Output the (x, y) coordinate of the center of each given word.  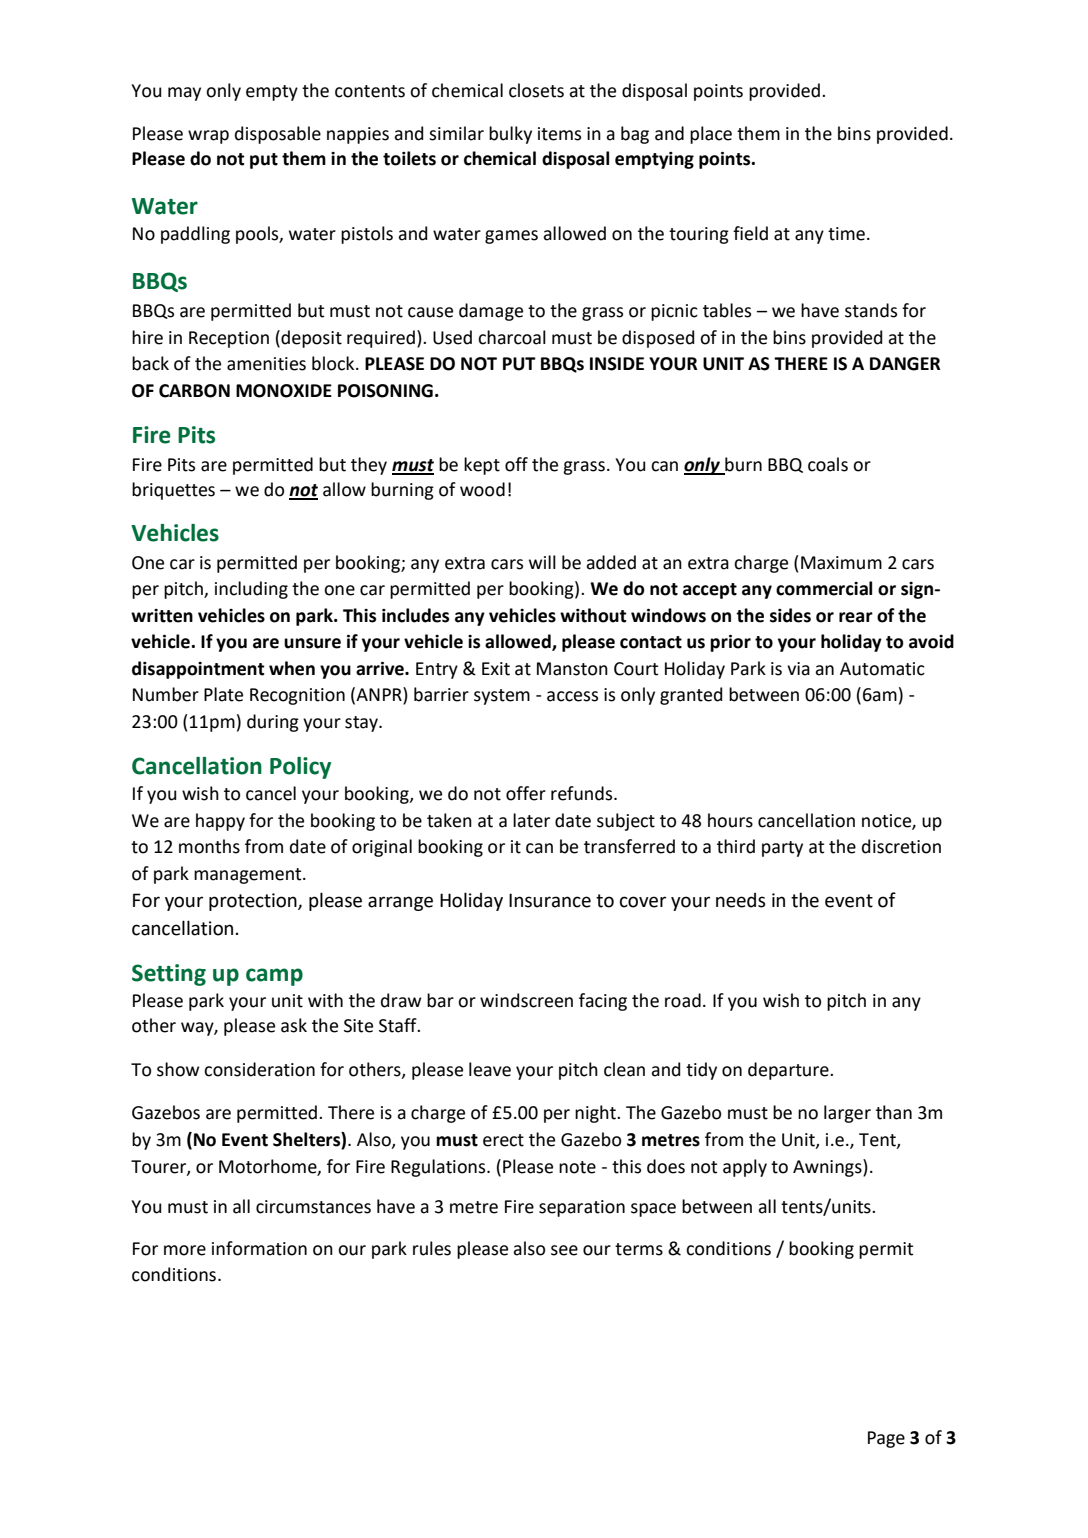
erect (503, 1140)
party (782, 849)
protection (254, 902)
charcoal (512, 337)
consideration (259, 1069)
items (559, 134)
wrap (208, 137)
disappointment (198, 670)
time (846, 234)
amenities (266, 364)
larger (847, 1114)
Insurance (550, 900)
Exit (496, 669)
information (259, 1248)
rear (856, 617)
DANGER (905, 364)
